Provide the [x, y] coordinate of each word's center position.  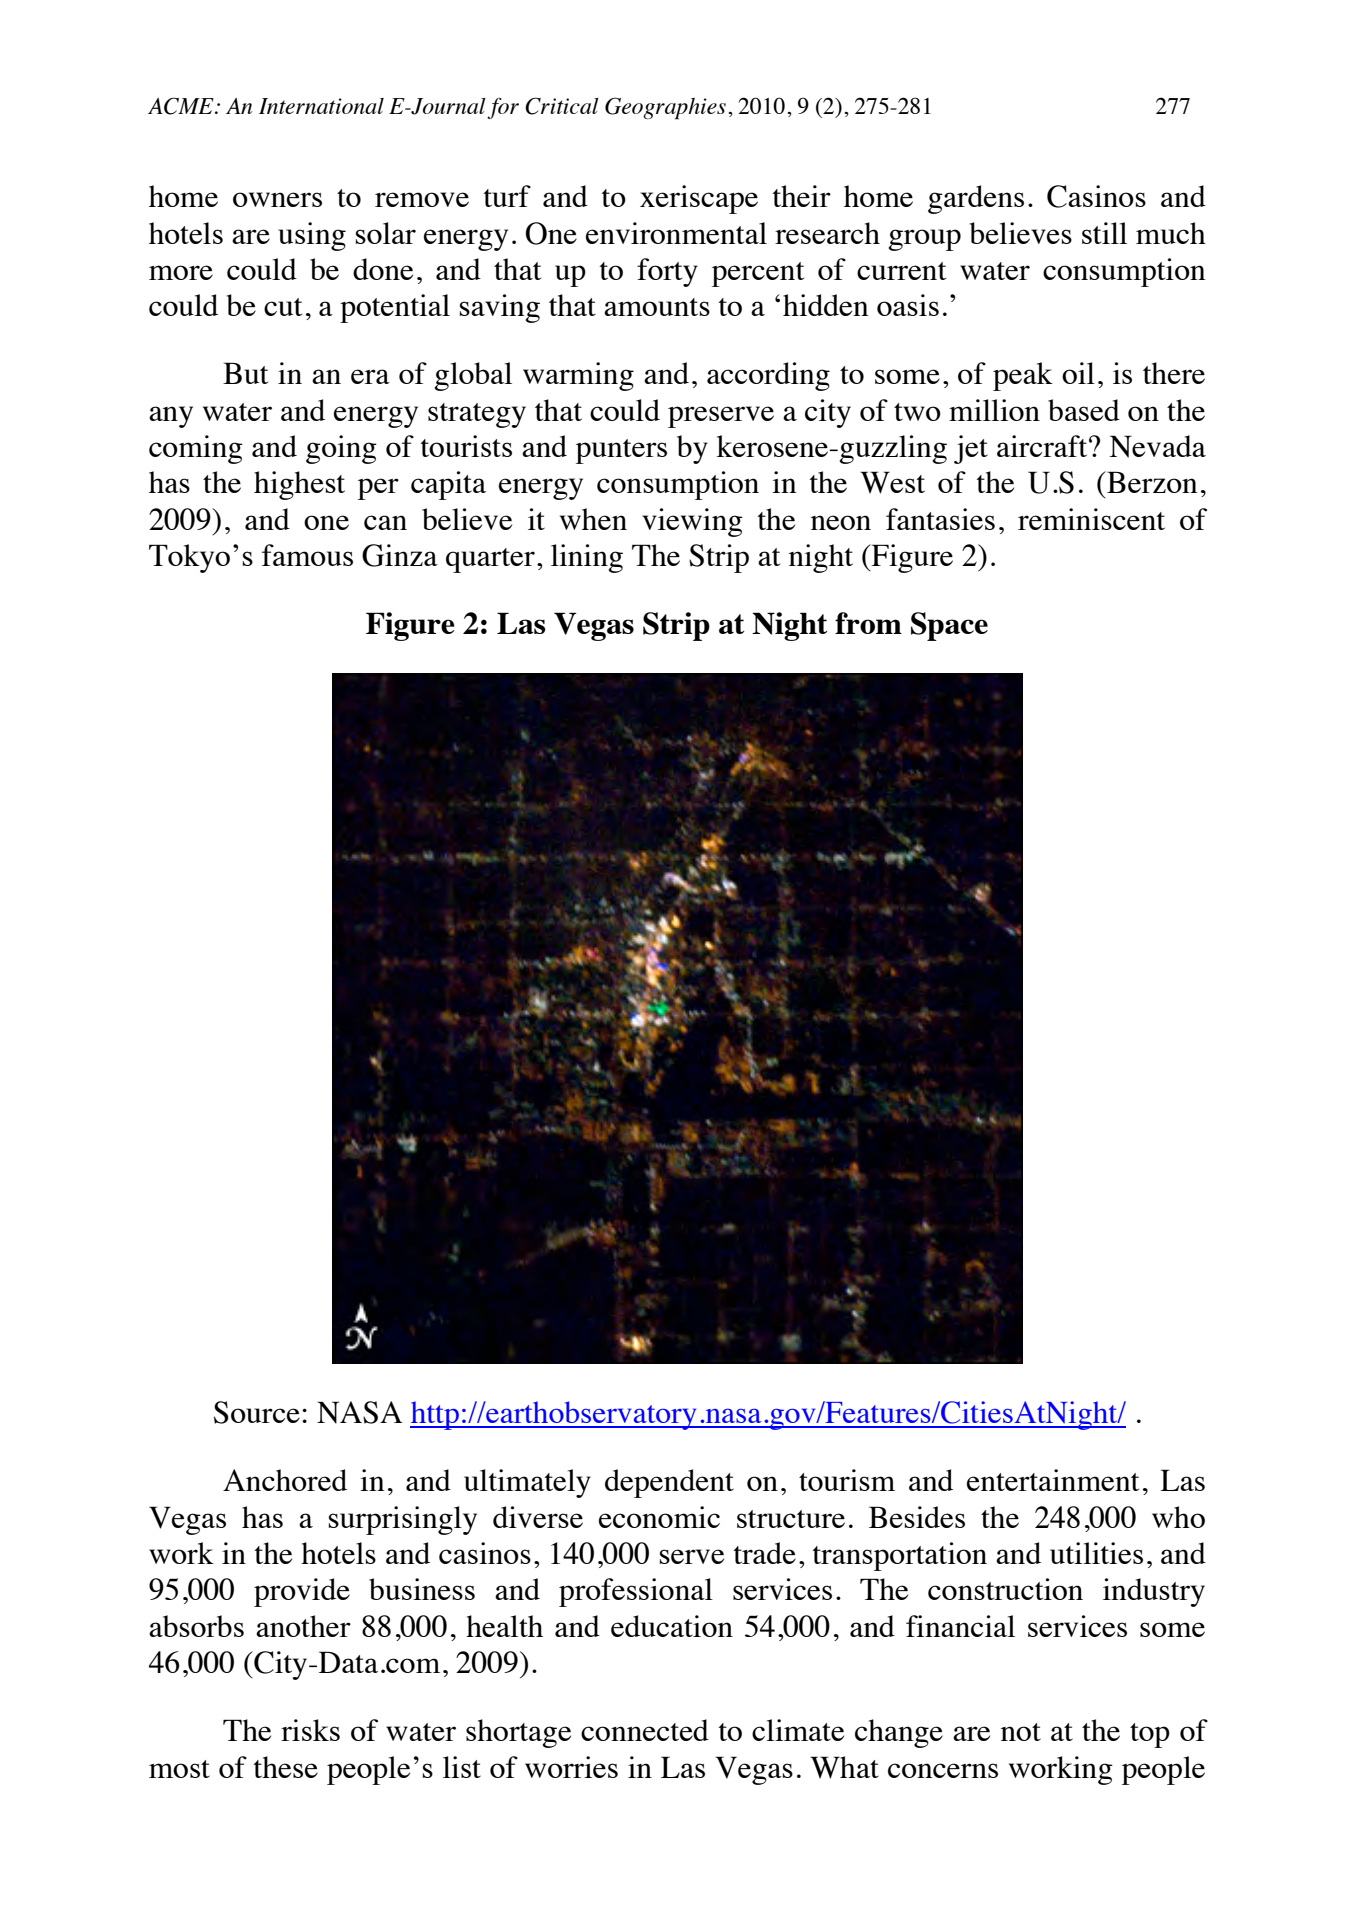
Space [949, 626]
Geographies [665, 108]
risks [310, 1730]
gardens [976, 199]
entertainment [1053, 1480]
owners [277, 199]
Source [257, 1412]
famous [307, 555]
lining [587, 558]
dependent [669, 1483]
